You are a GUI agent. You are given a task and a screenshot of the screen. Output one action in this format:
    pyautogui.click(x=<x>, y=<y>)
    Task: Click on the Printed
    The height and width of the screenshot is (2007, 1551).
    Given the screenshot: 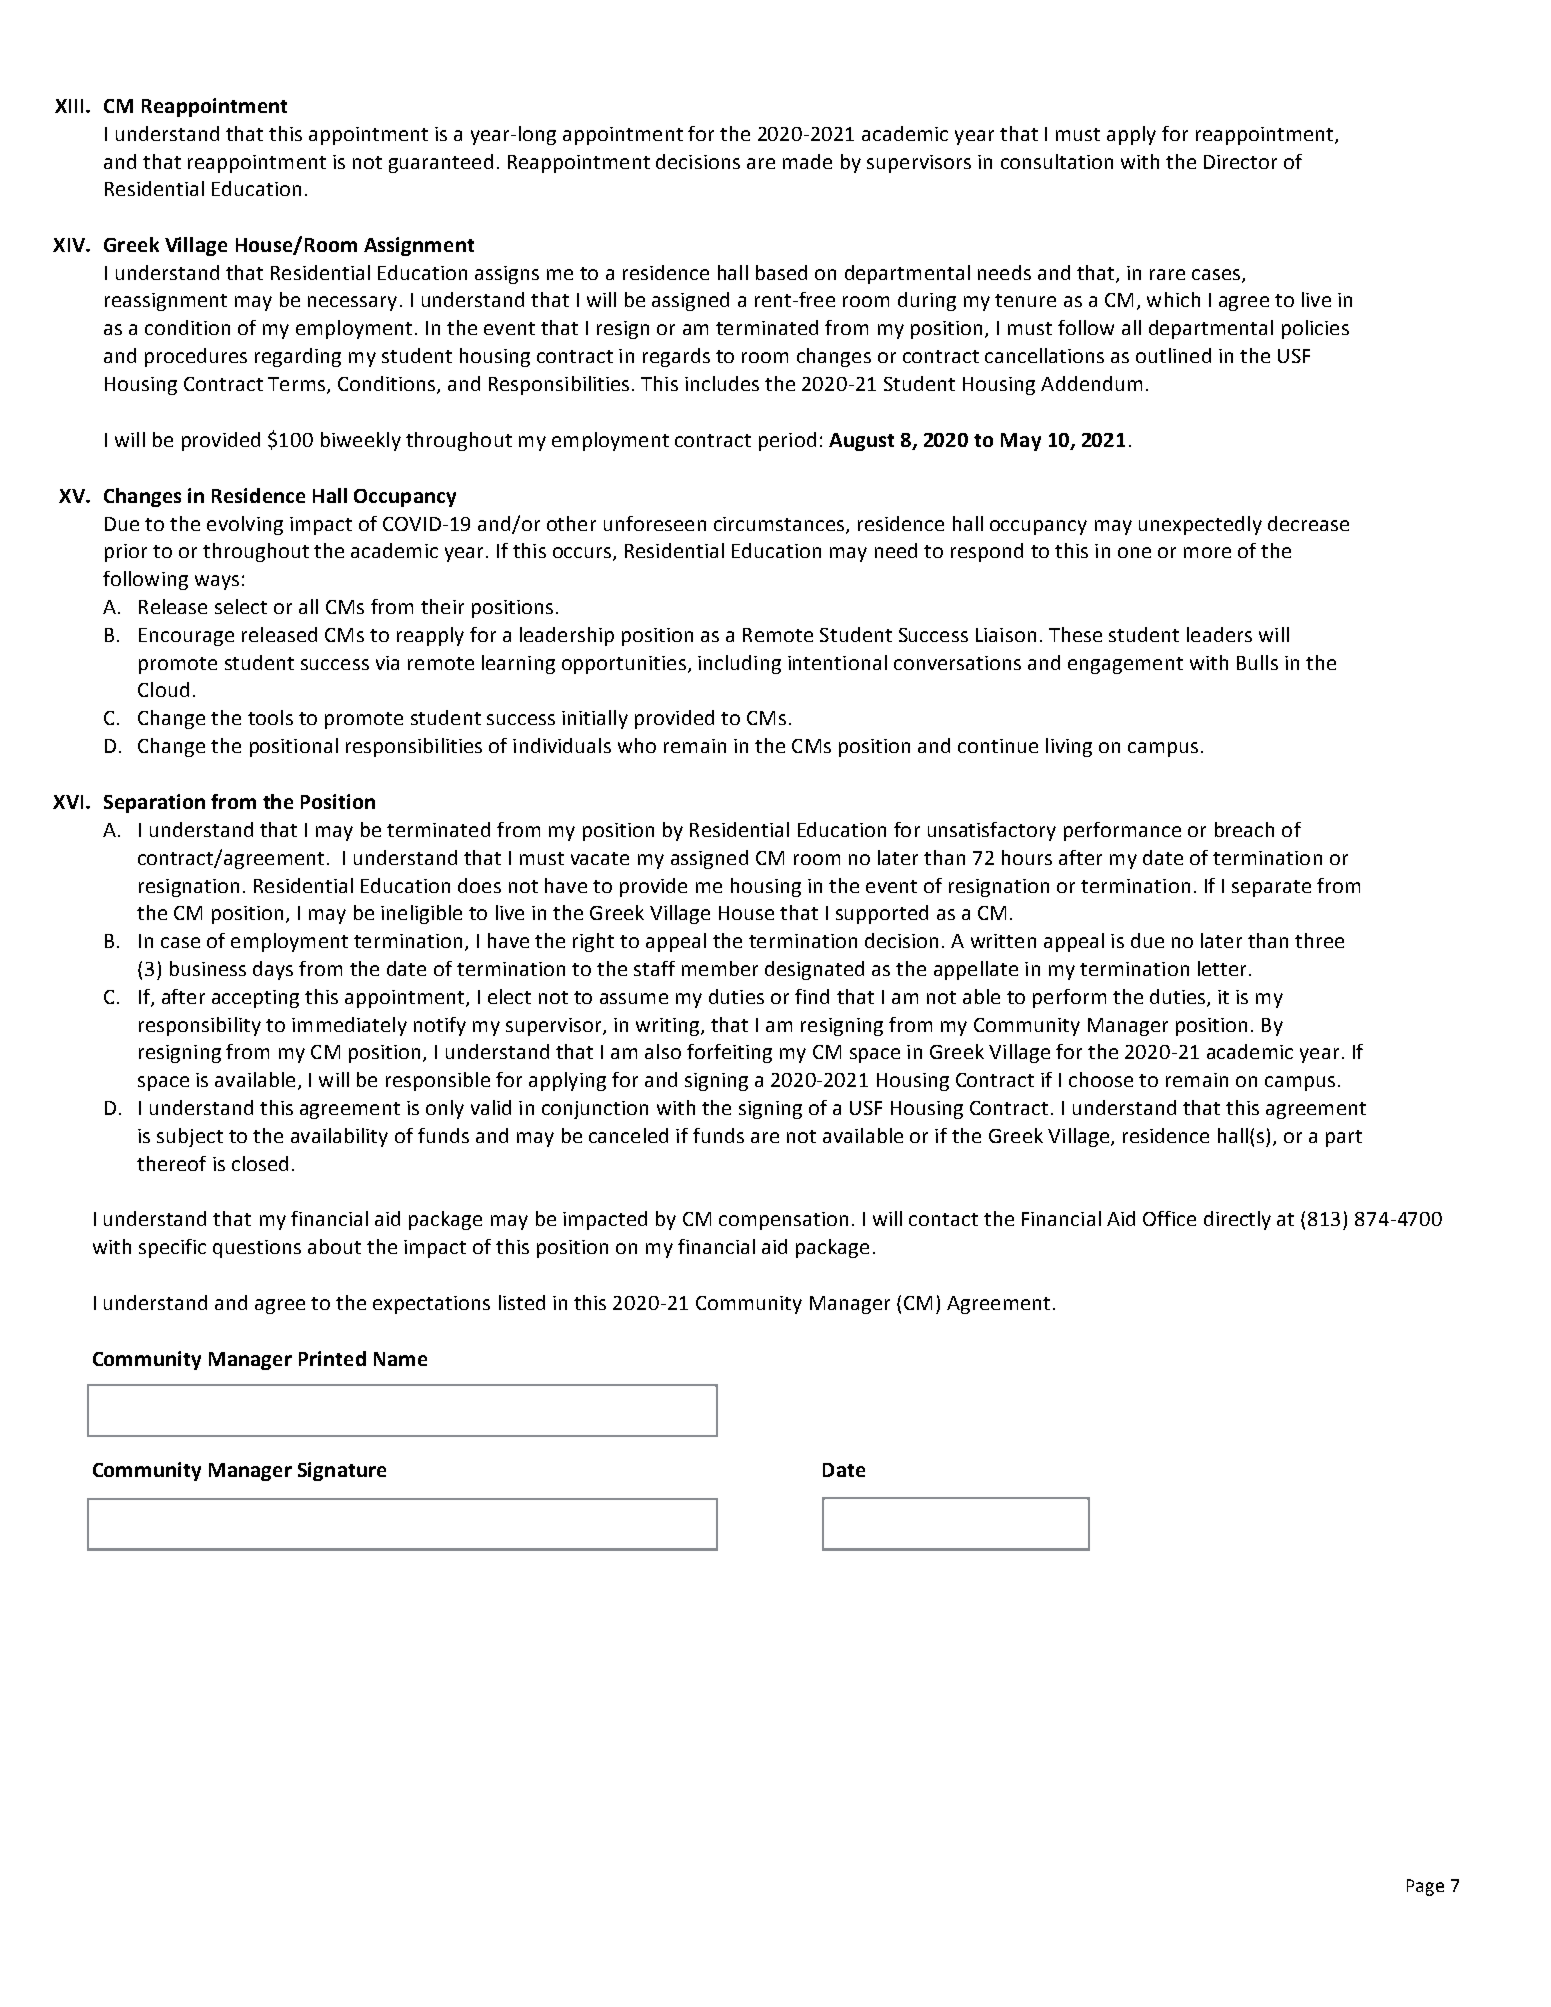 What is the action you would take?
    pyautogui.click(x=332, y=1358)
